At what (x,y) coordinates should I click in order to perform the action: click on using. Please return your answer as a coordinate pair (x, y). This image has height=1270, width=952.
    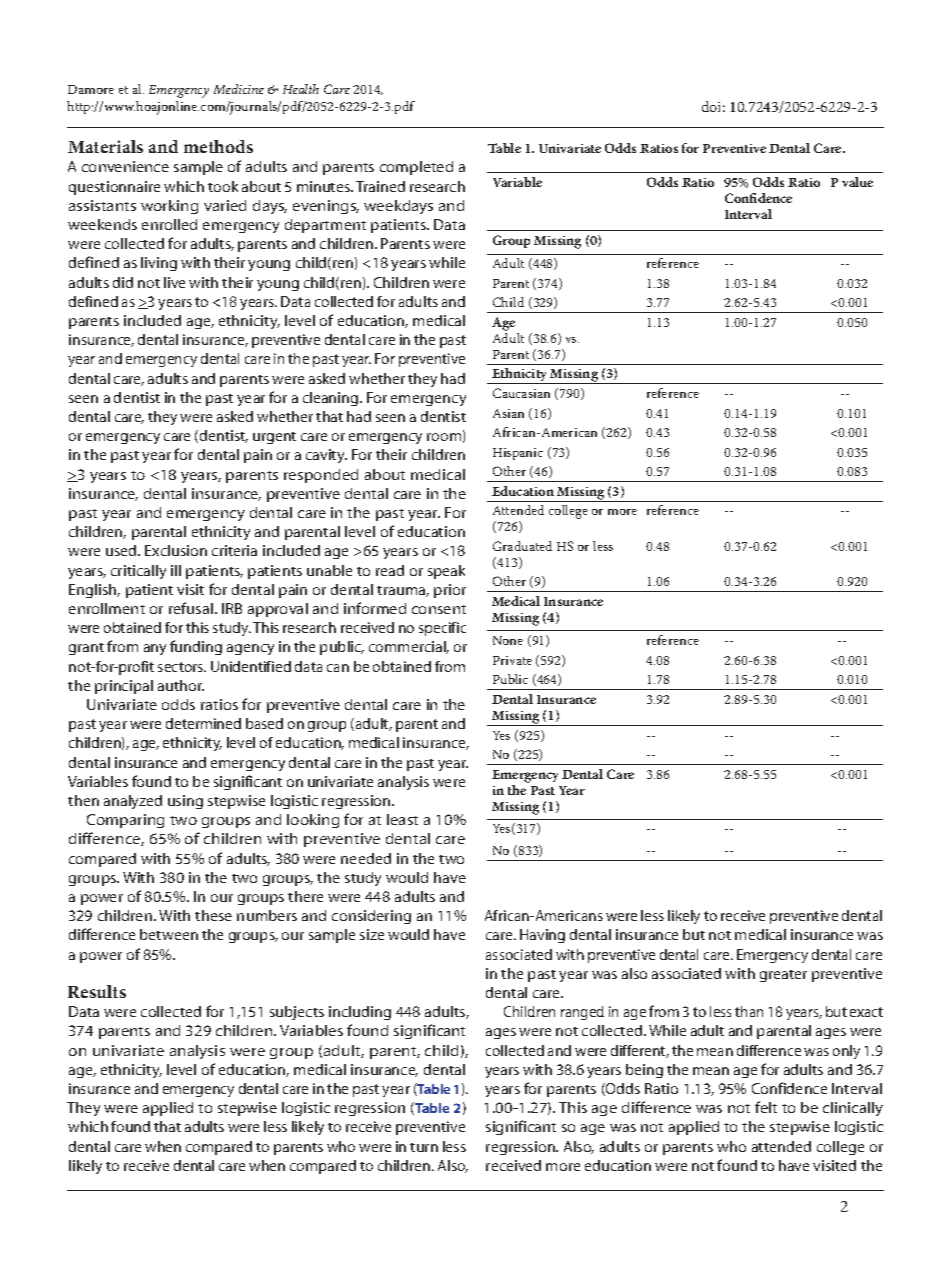
    Looking at the image, I should click on (185, 802).
